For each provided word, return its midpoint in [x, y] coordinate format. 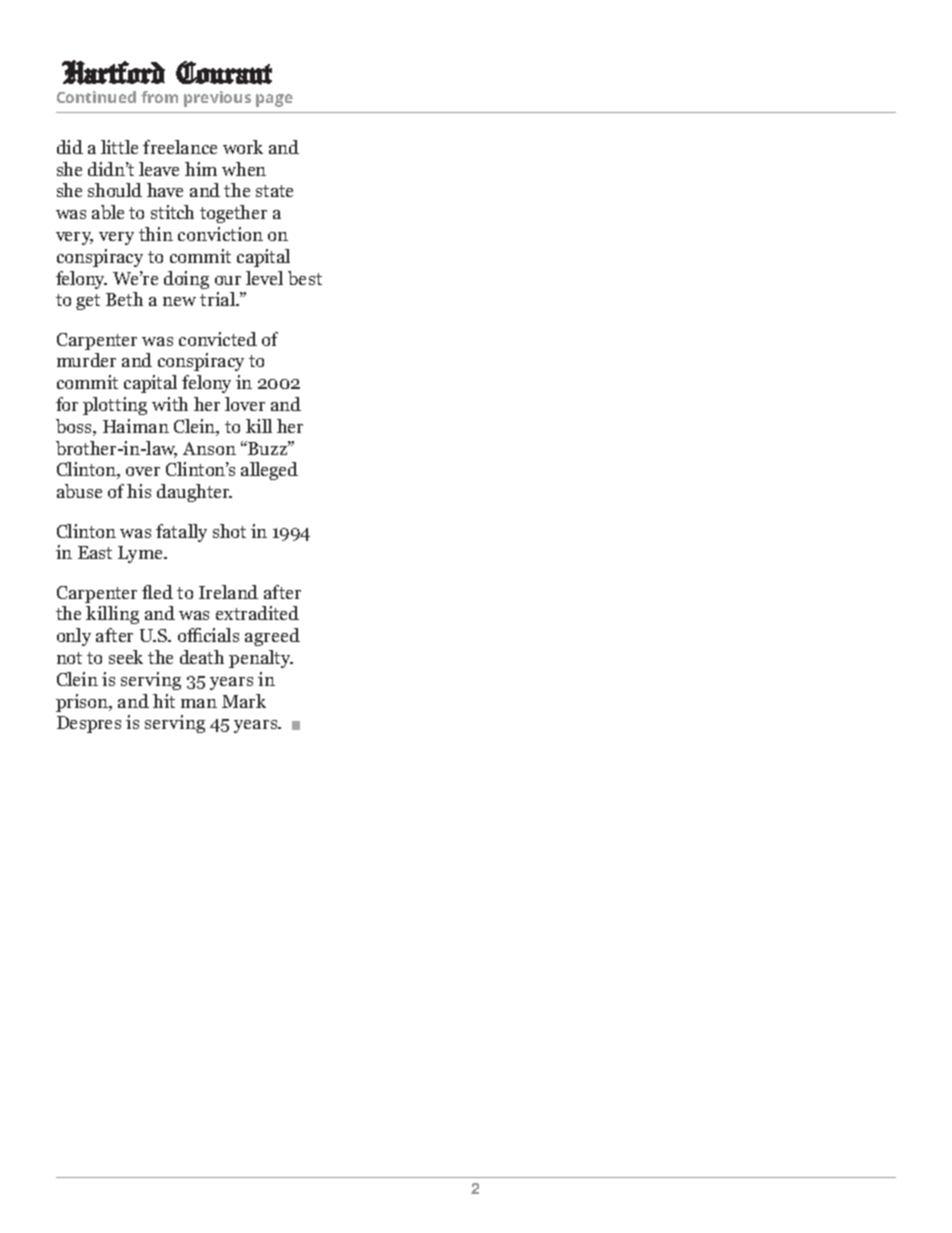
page [274, 100]
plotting [115, 406]
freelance [180, 147]
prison [83, 703]
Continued [96, 97]
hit [164, 701]
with [170, 404]
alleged [269, 471]
